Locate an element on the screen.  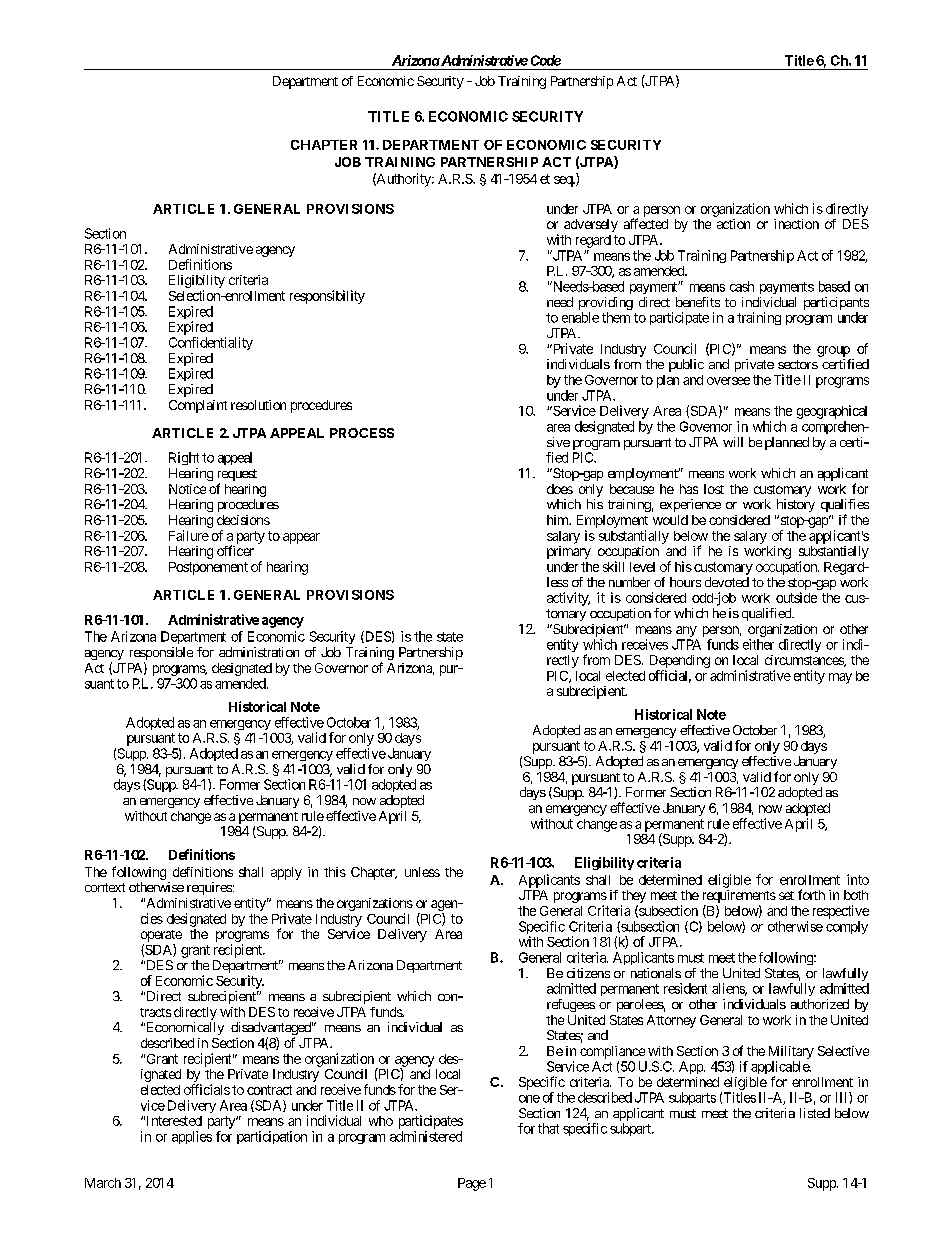
cash is located at coordinates (742, 286).
